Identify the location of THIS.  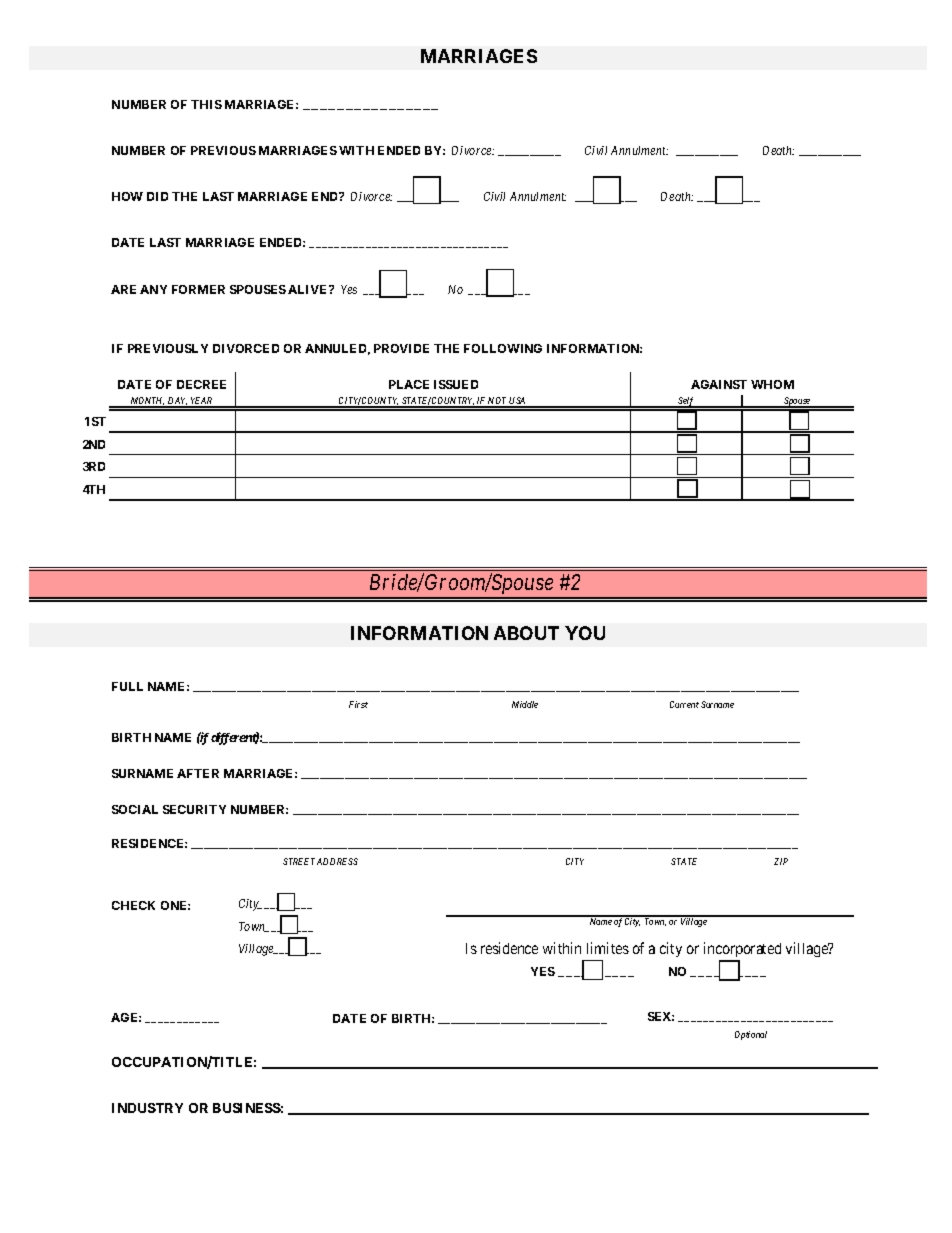
(206, 104).
